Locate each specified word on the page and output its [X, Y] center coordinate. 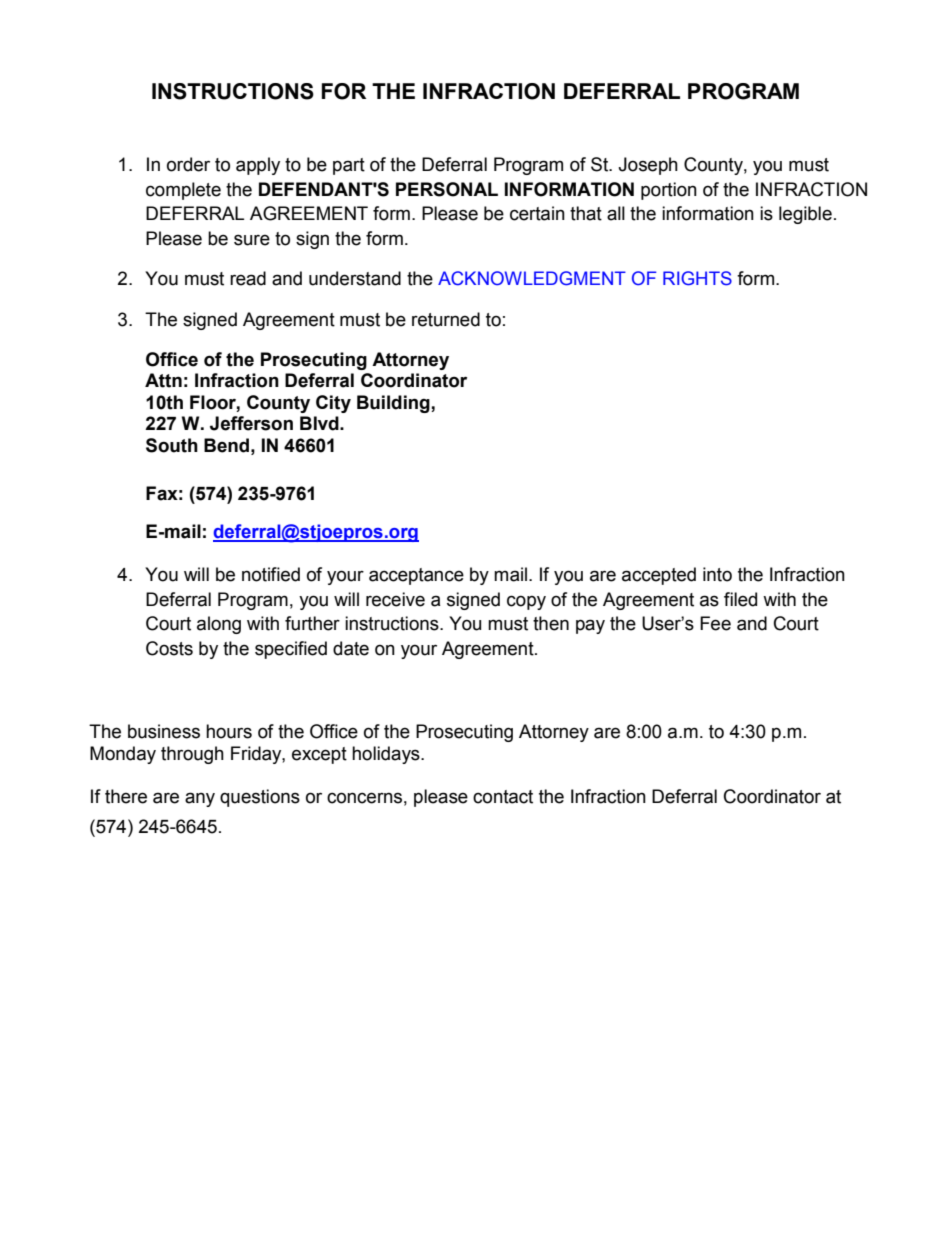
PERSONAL [447, 189]
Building [394, 404]
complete [183, 191]
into [717, 574]
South [172, 445]
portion [669, 191]
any [200, 799]
